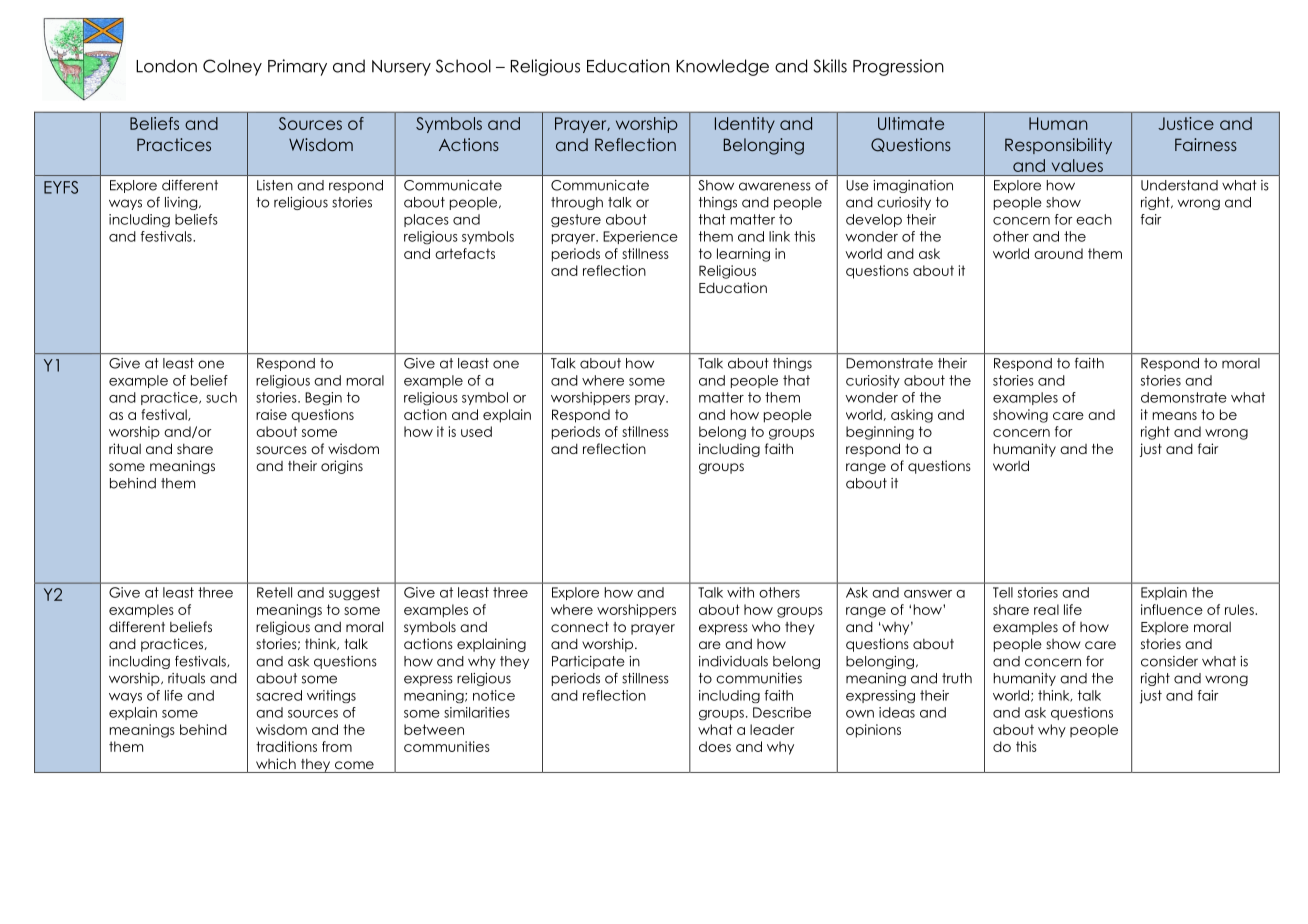 This screenshot has height=924, width=1308. What do you see at coordinates (715, 746) in the screenshot?
I see `does` at bounding box center [715, 746].
